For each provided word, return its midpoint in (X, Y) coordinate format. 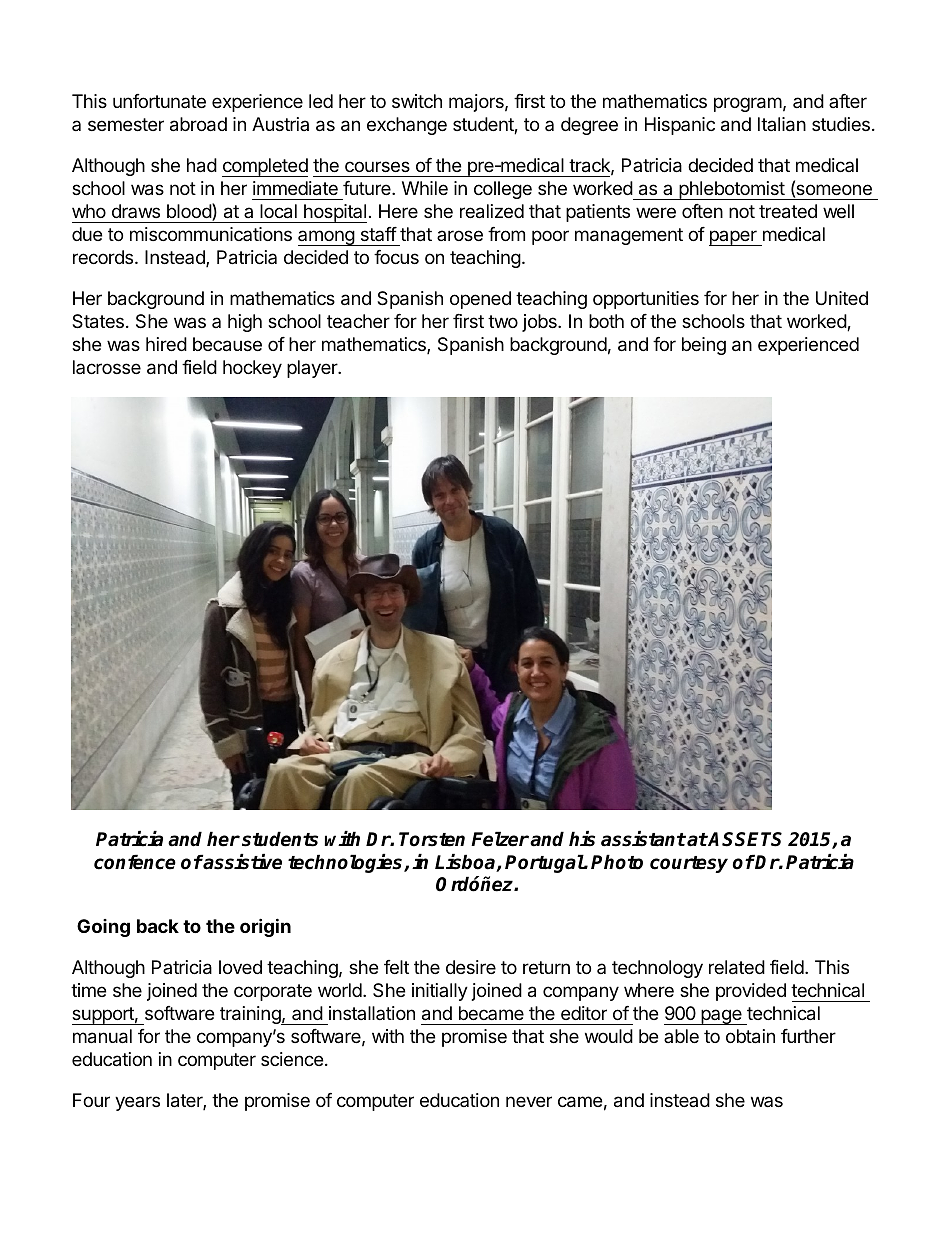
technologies (346, 863)
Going (103, 928)
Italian (782, 124)
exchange (407, 126)
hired (166, 344)
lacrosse (107, 367)
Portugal (545, 863)
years (137, 1103)
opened (480, 300)
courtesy (689, 864)
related (737, 967)
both (606, 321)
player (313, 369)
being (704, 346)
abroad (198, 124)
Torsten (432, 839)
